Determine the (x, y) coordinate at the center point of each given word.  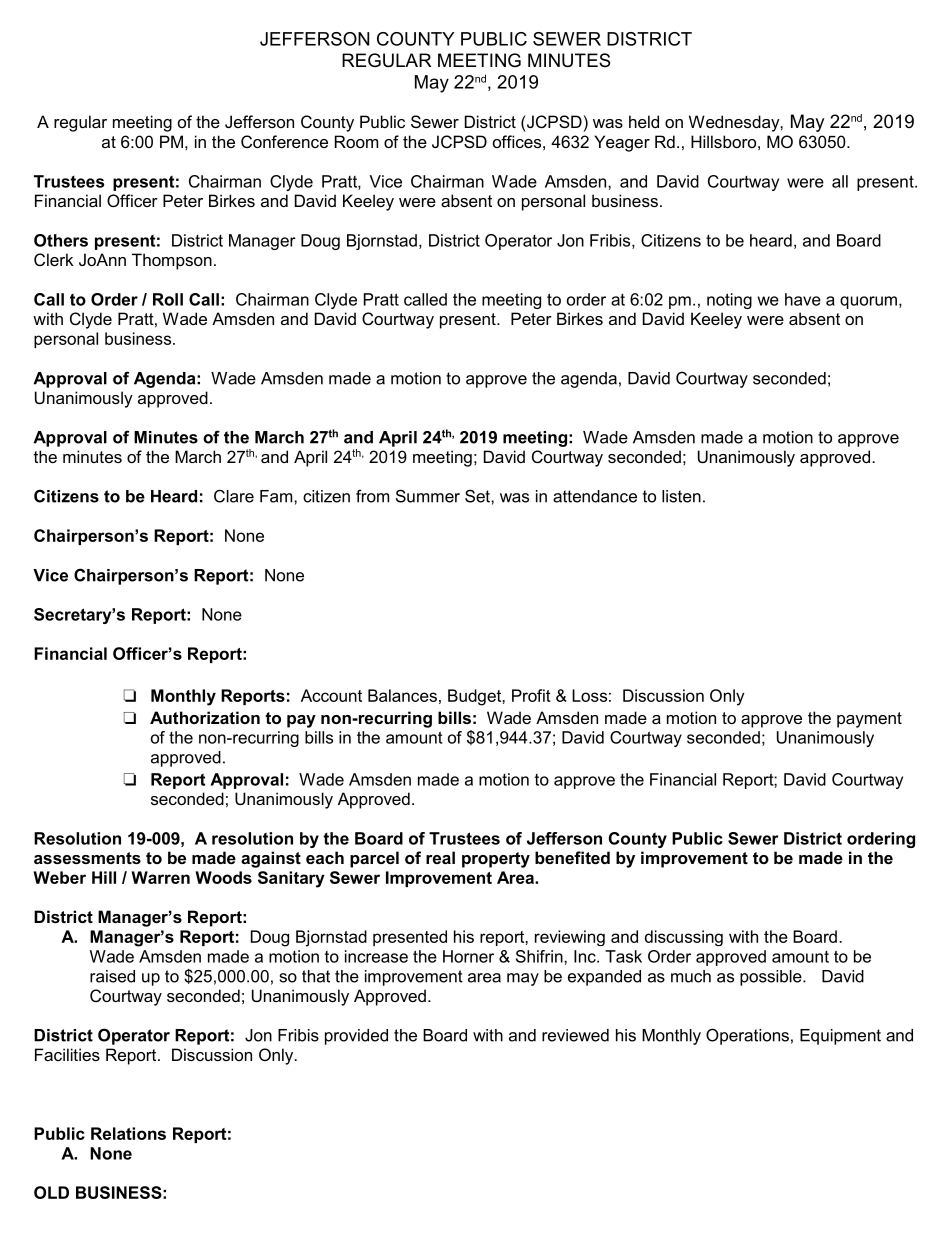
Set (478, 496)
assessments (87, 858)
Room (356, 141)
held (644, 121)
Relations (128, 1133)
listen (681, 496)
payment (869, 720)
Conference (284, 141)
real (440, 857)
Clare (234, 496)
